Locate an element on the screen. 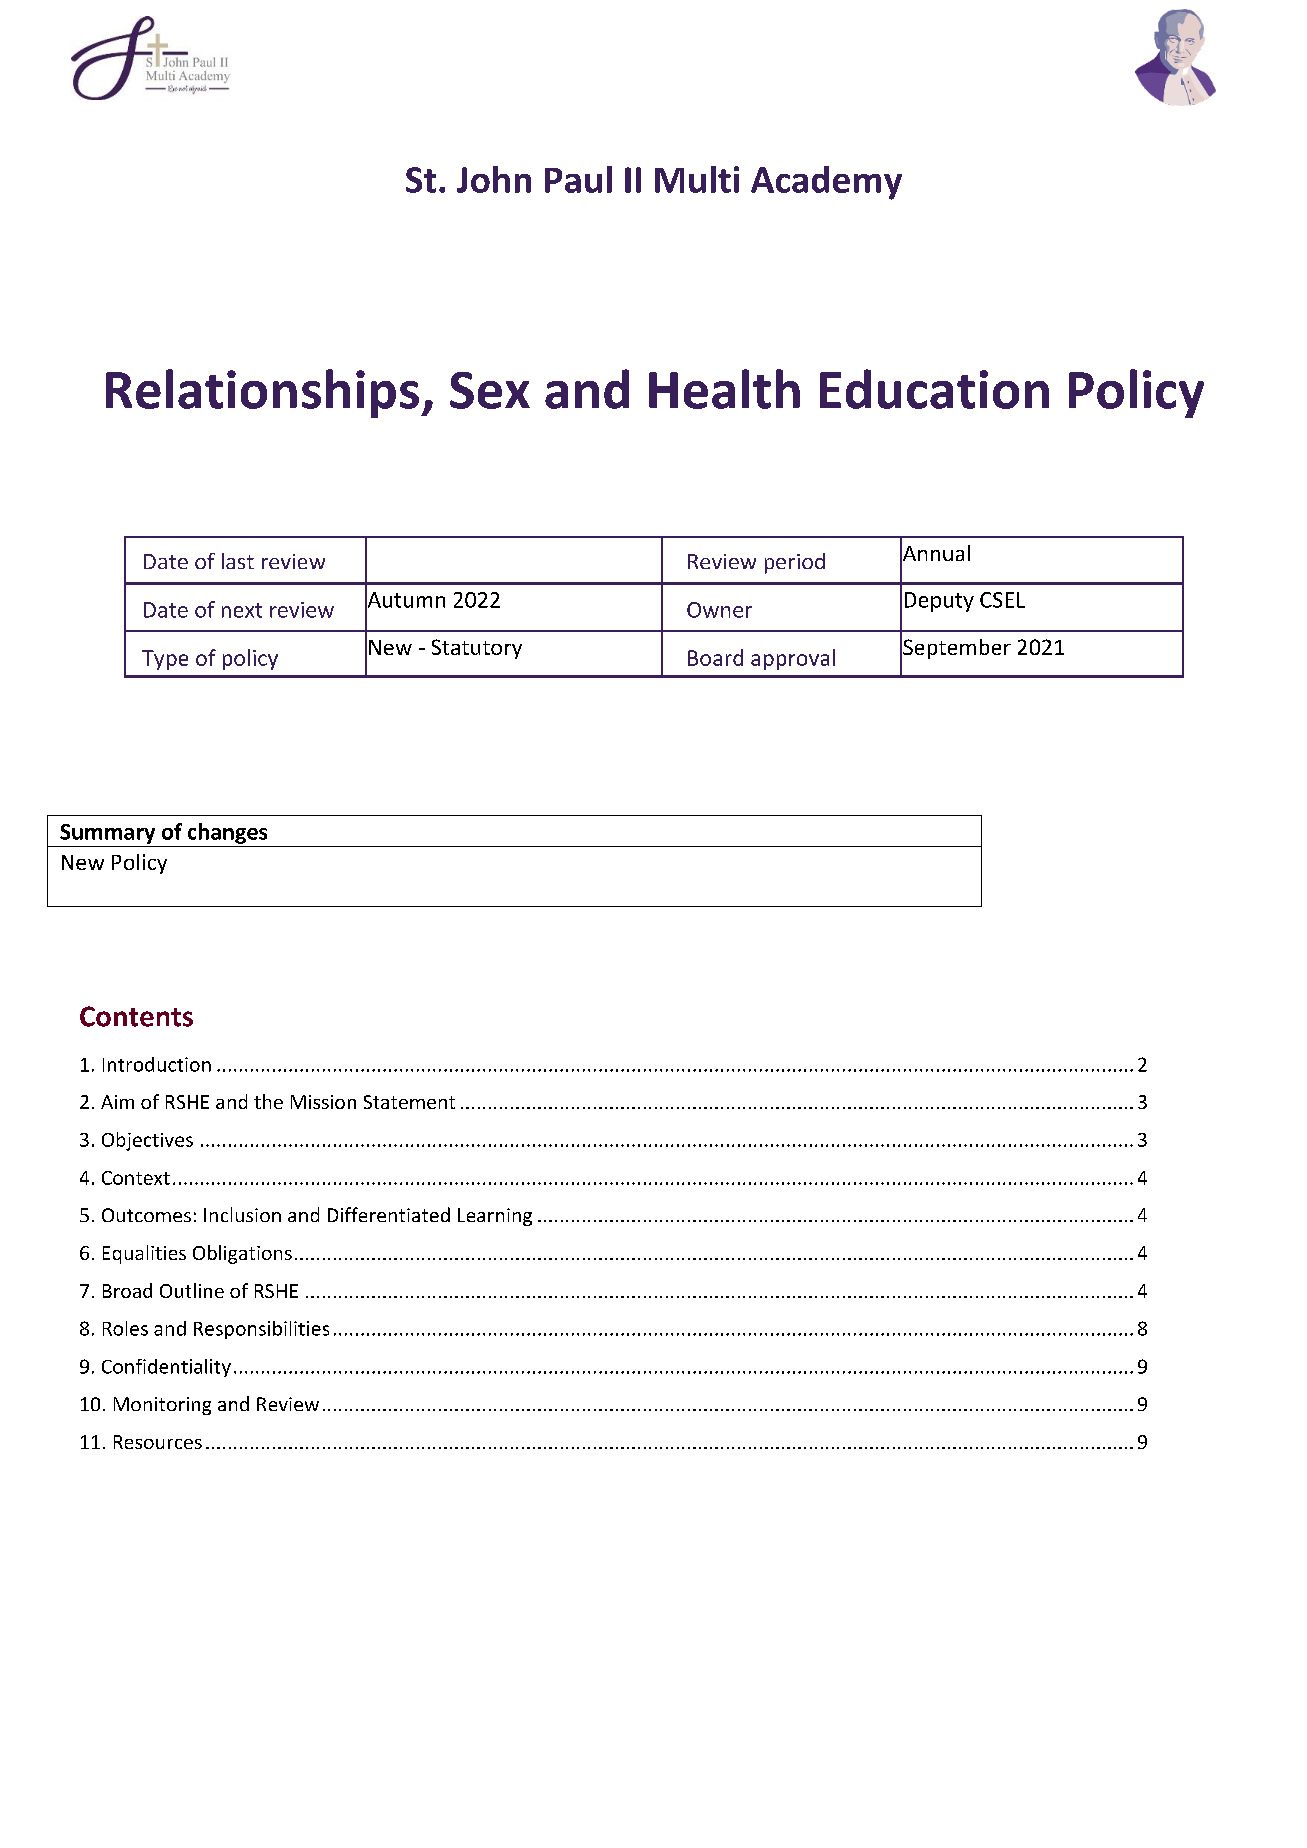 The width and height of the screenshot is (1307, 1848). Contents is located at coordinates (136, 1016).
